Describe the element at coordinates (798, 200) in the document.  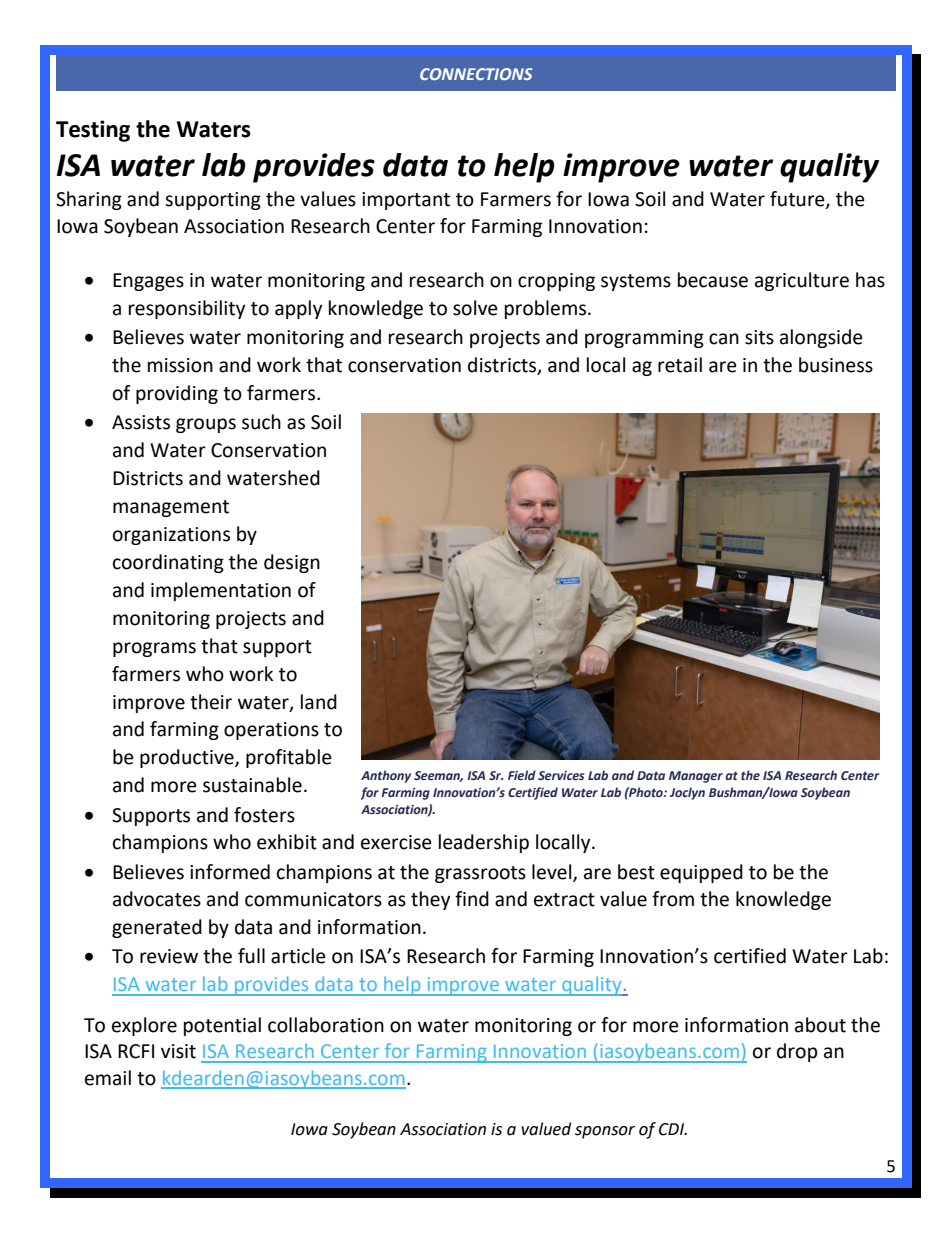
I see `future` at that location.
